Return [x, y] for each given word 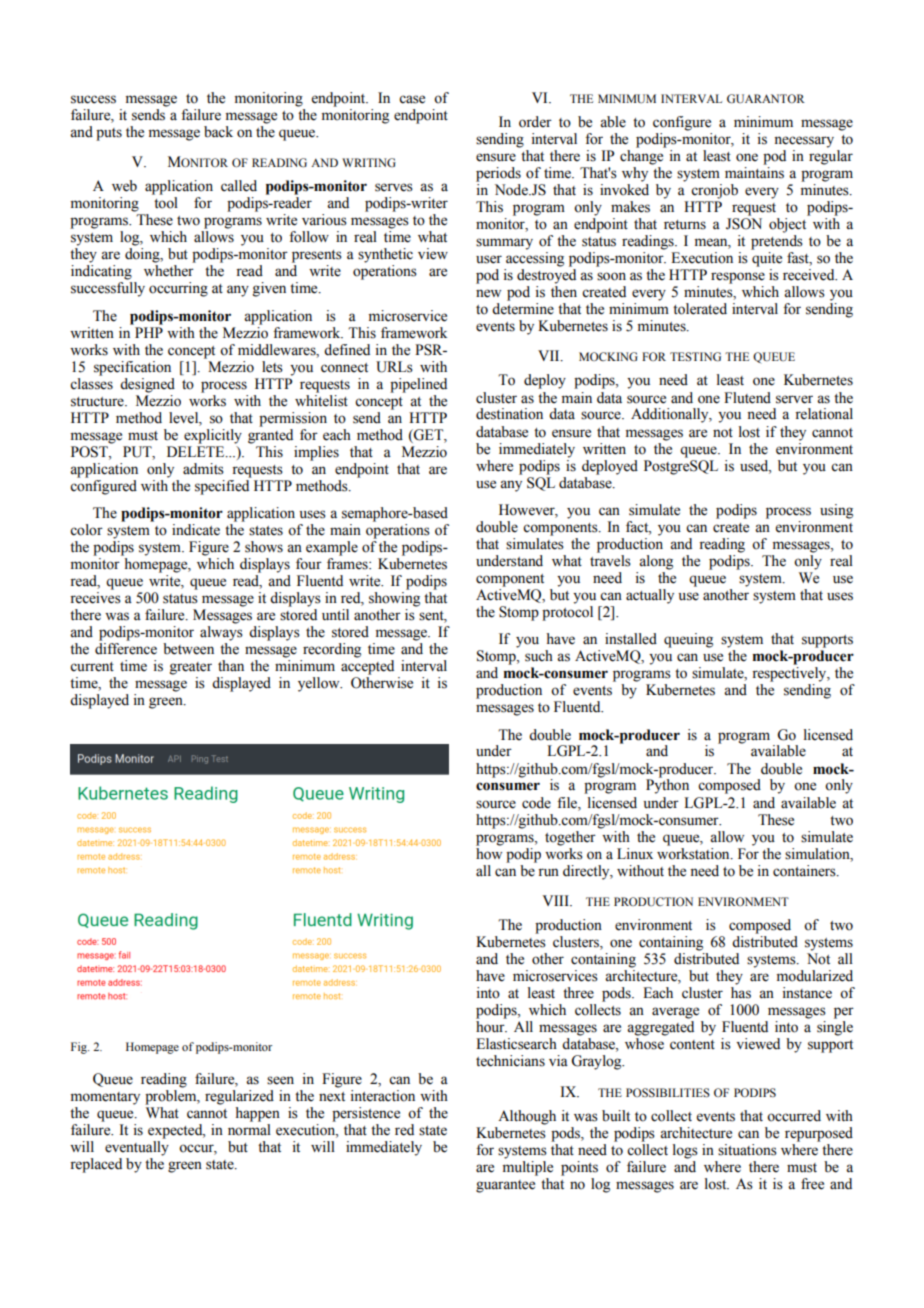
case [412, 99]
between [188, 649]
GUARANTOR [766, 98]
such [539, 656]
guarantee [505, 1186]
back [218, 132]
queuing [688, 640]
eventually [137, 1147]
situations [747, 1150]
